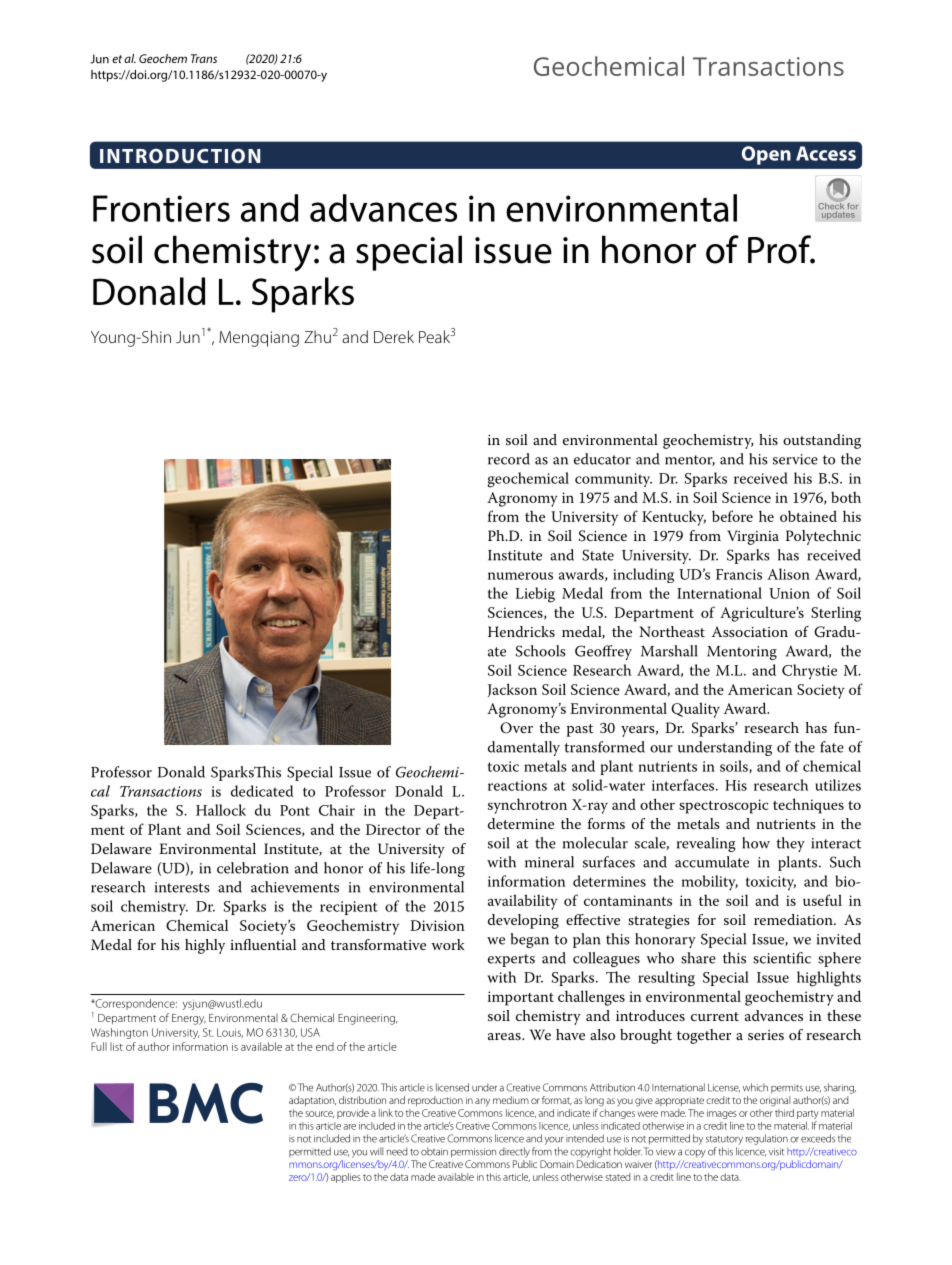 The height and width of the screenshot is (1265, 952). What do you see at coordinates (180, 156) in the screenshot?
I see `INTRODUCTION` at bounding box center [180, 156].
